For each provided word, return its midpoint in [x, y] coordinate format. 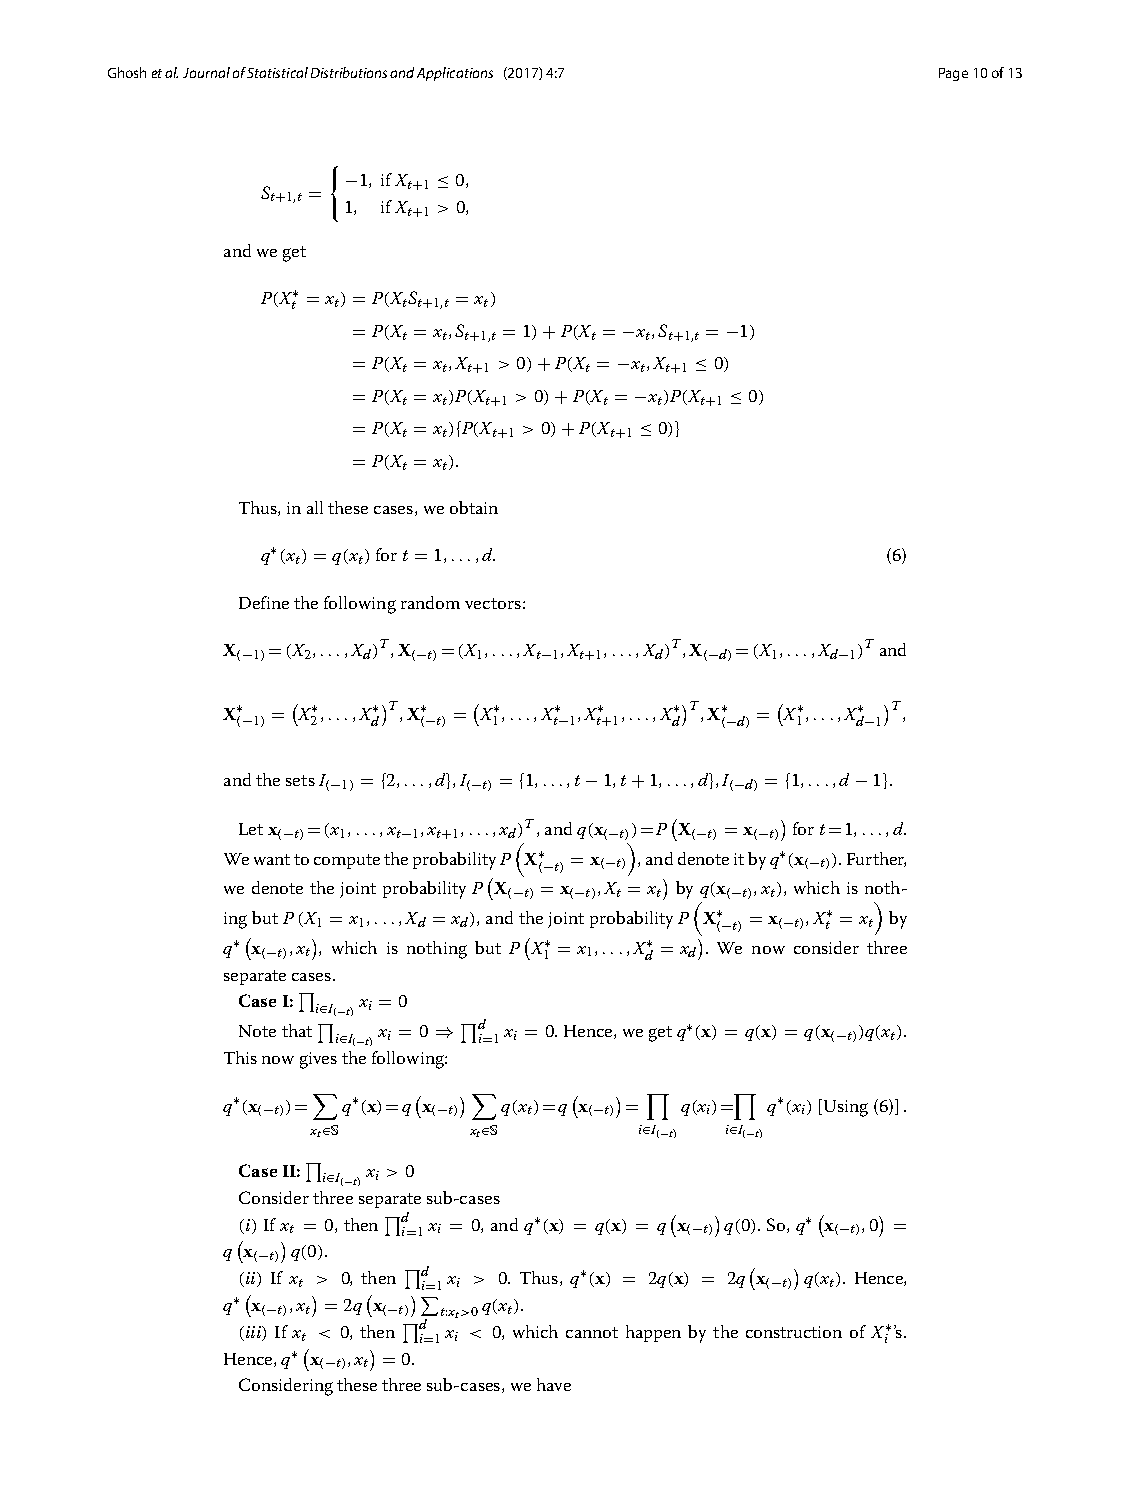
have [554, 1384]
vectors [493, 603]
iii [253, 1332]
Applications [455, 74]
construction [794, 1332]
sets [300, 780]
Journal [206, 72]
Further [876, 859]
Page [953, 74]
